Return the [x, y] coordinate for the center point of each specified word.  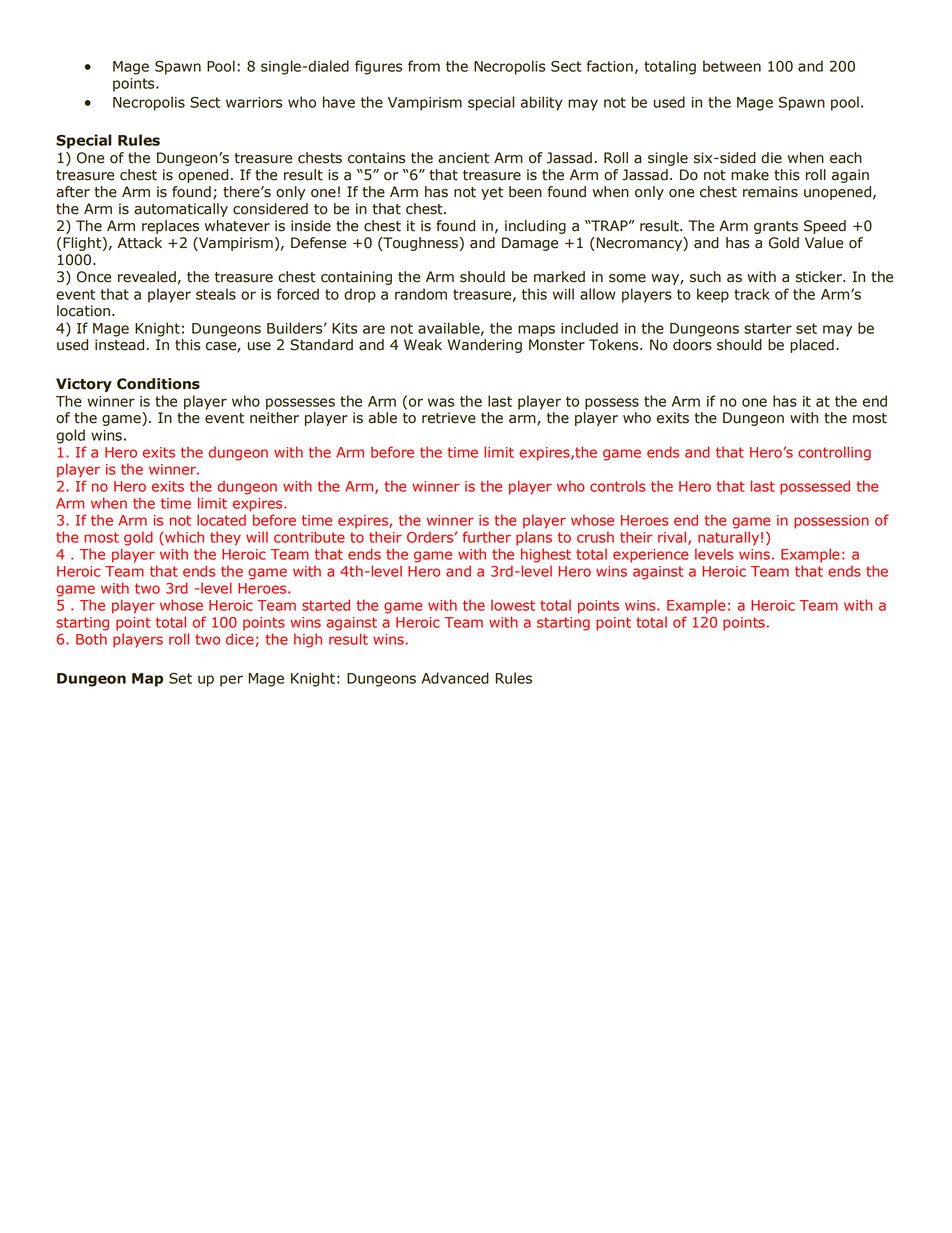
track [752, 294]
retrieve [449, 418]
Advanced [455, 678]
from [424, 66]
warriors [254, 102]
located [221, 520]
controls [617, 486]
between [732, 66]
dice [240, 639]
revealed [147, 277]
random [421, 294]
